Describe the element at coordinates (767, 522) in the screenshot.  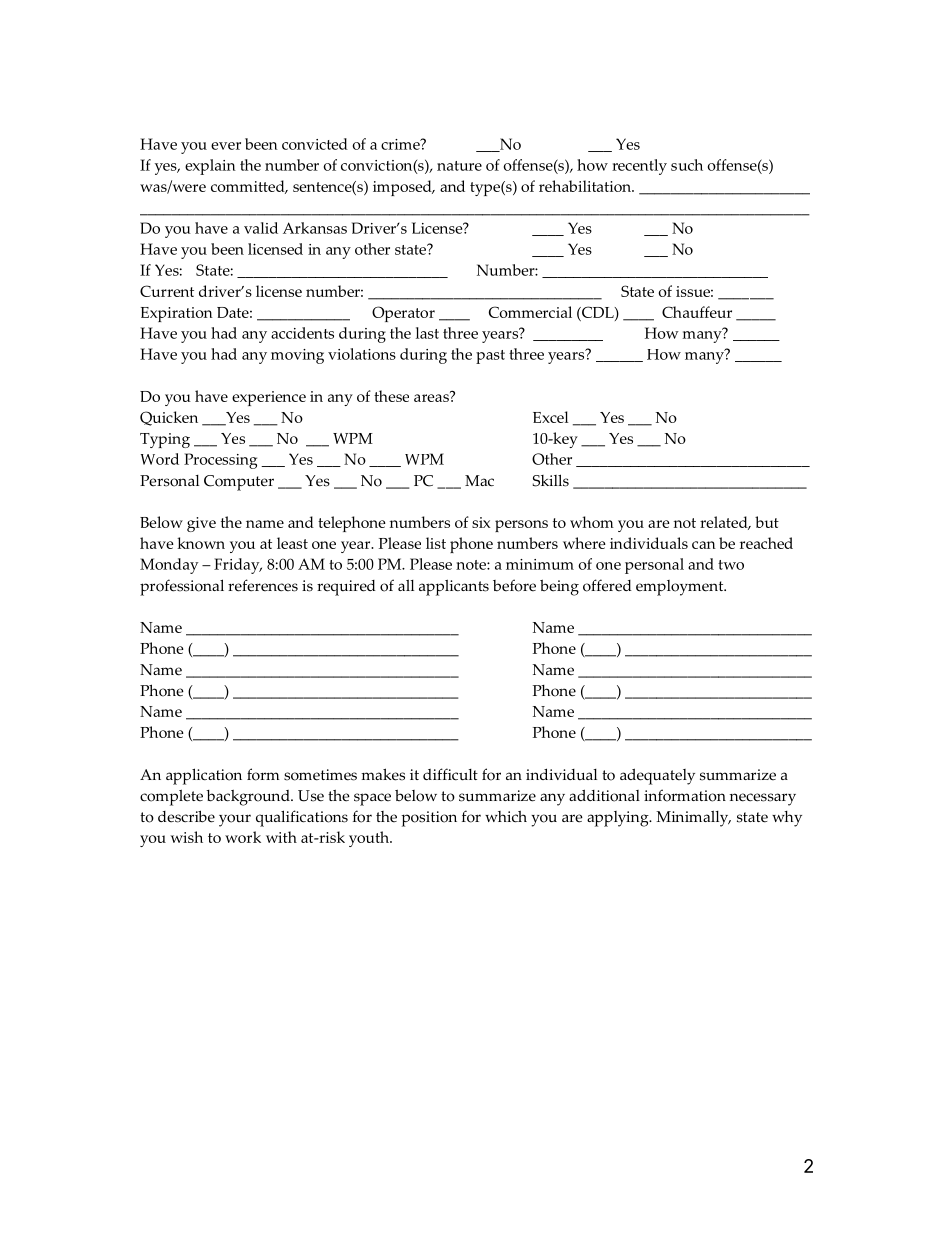
I see `but` at that location.
